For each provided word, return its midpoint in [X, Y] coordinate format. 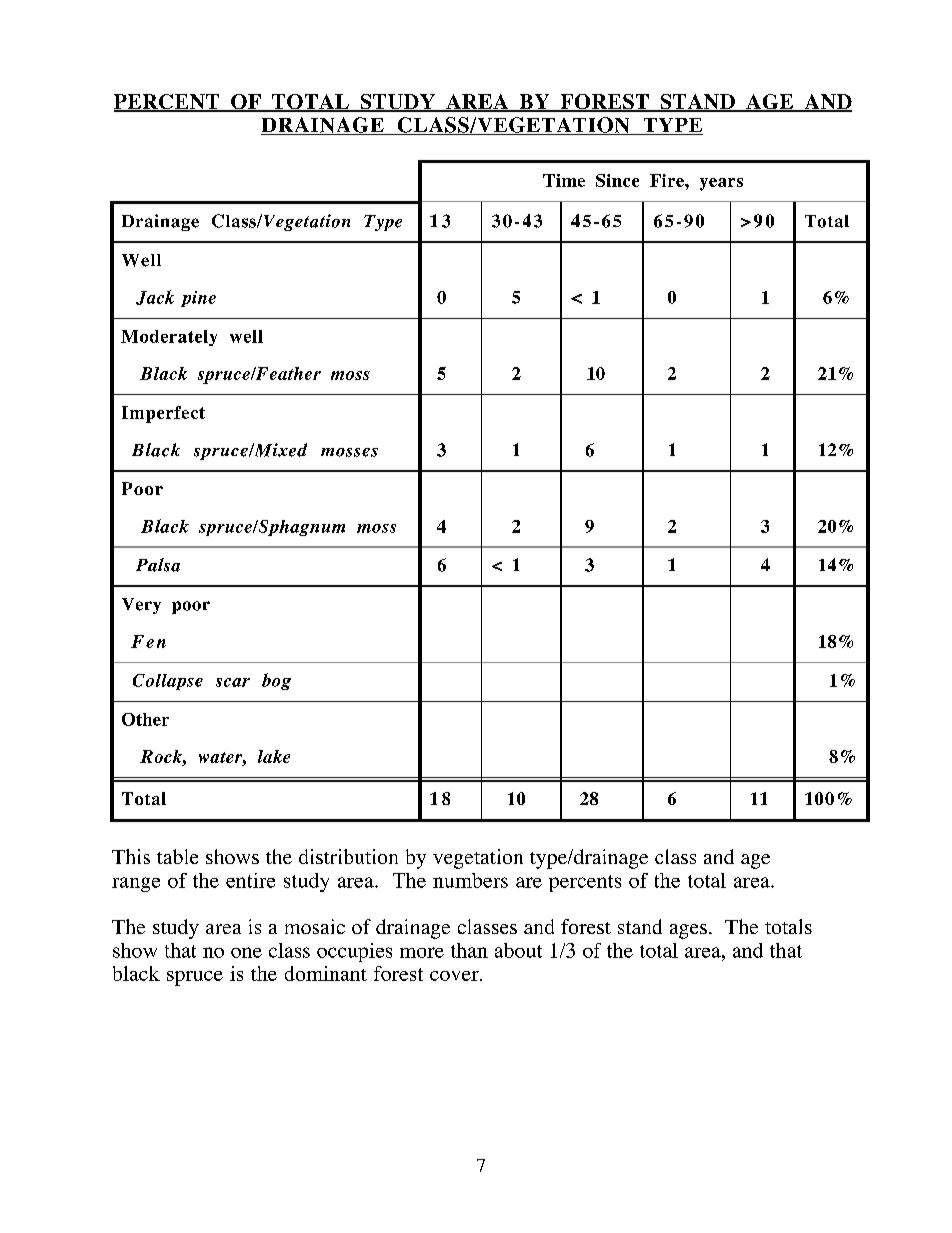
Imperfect [163, 414]
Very [141, 606]
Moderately [169, 338]
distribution [348, 856]
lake [274, 756]
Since [617, 180]
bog [276, 681]
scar [233, 682]
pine [198, 299]
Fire [668, 180]
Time [564, 180]
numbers [470, 880]
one [246, 952]
